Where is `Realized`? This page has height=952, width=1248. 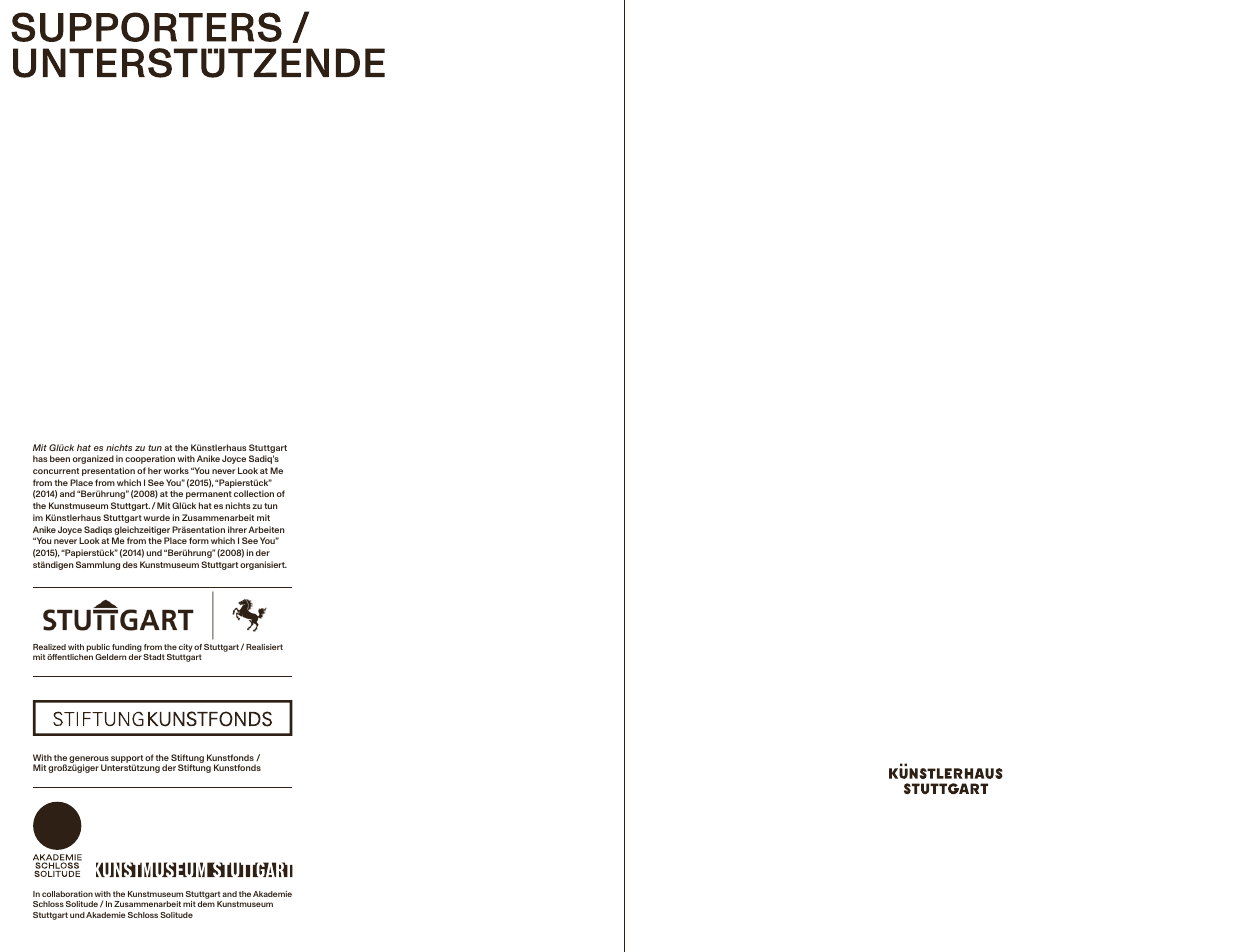 Realized is located at coordinates (49, 647).
